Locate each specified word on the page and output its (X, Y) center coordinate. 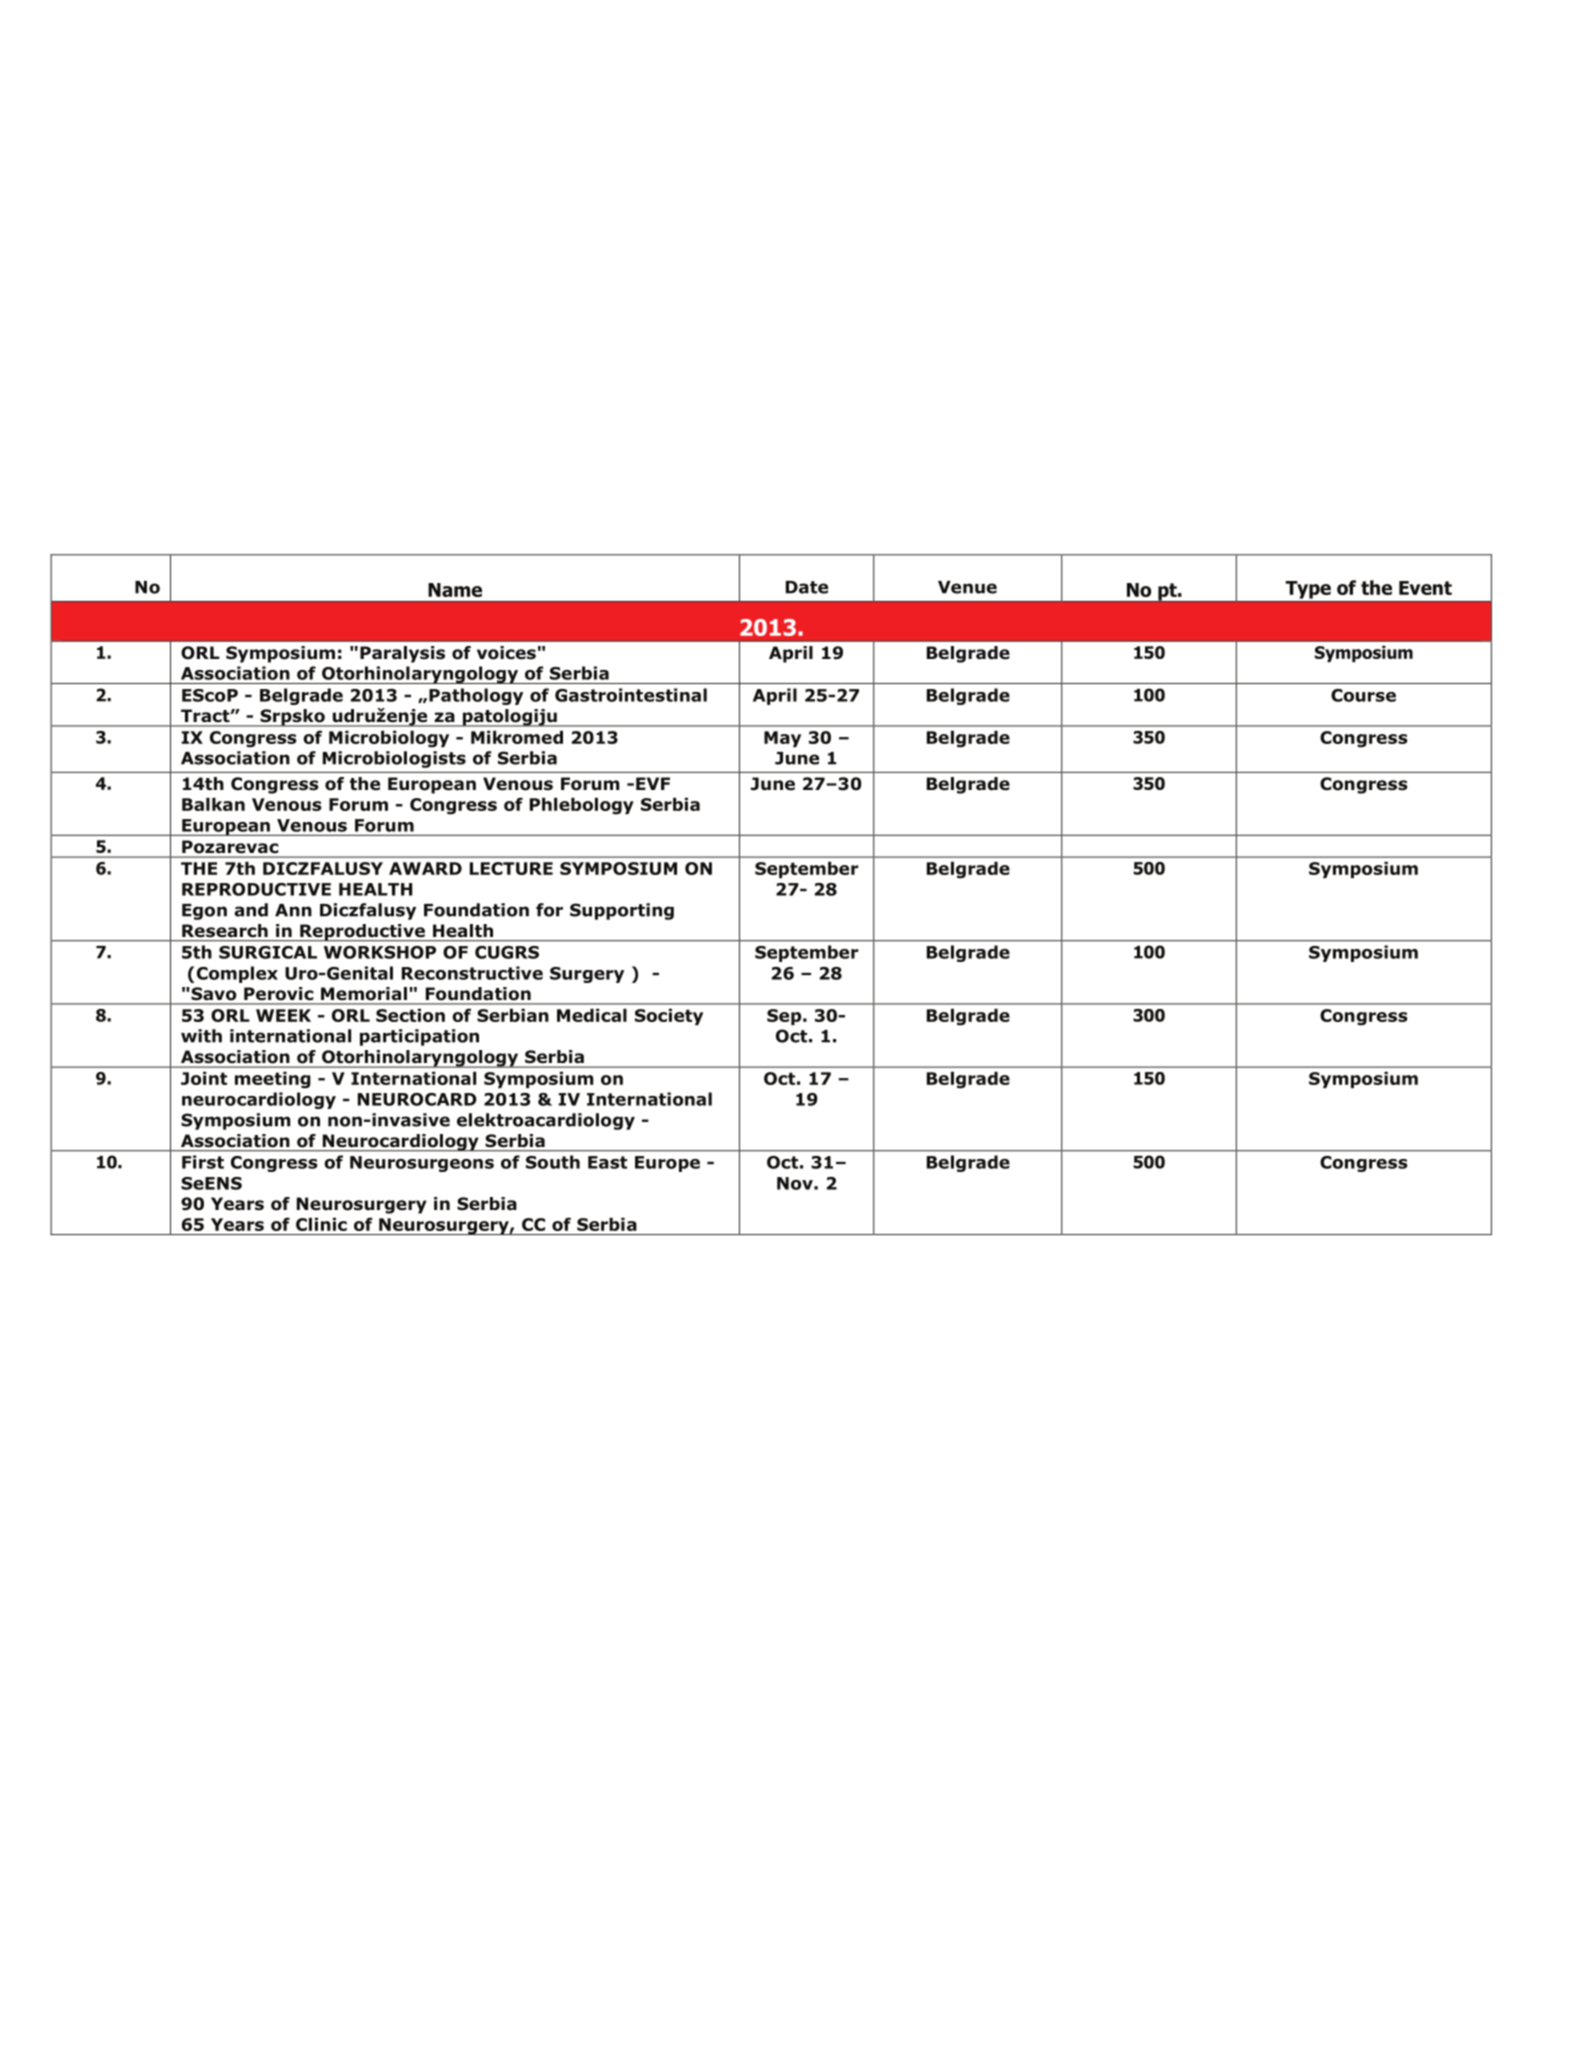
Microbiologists (394, 759)
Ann (293, 910)
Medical (592, 1015)
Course (1363, 695)
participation (419, 1037)
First (203, 1162)
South (553, 1162)
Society (669, 1016)
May (782, 739)
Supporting (622, 911)
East (607, 1162)
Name (455, 590)
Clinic (321, 1224)
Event (1425, 588)
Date (807, 587)
